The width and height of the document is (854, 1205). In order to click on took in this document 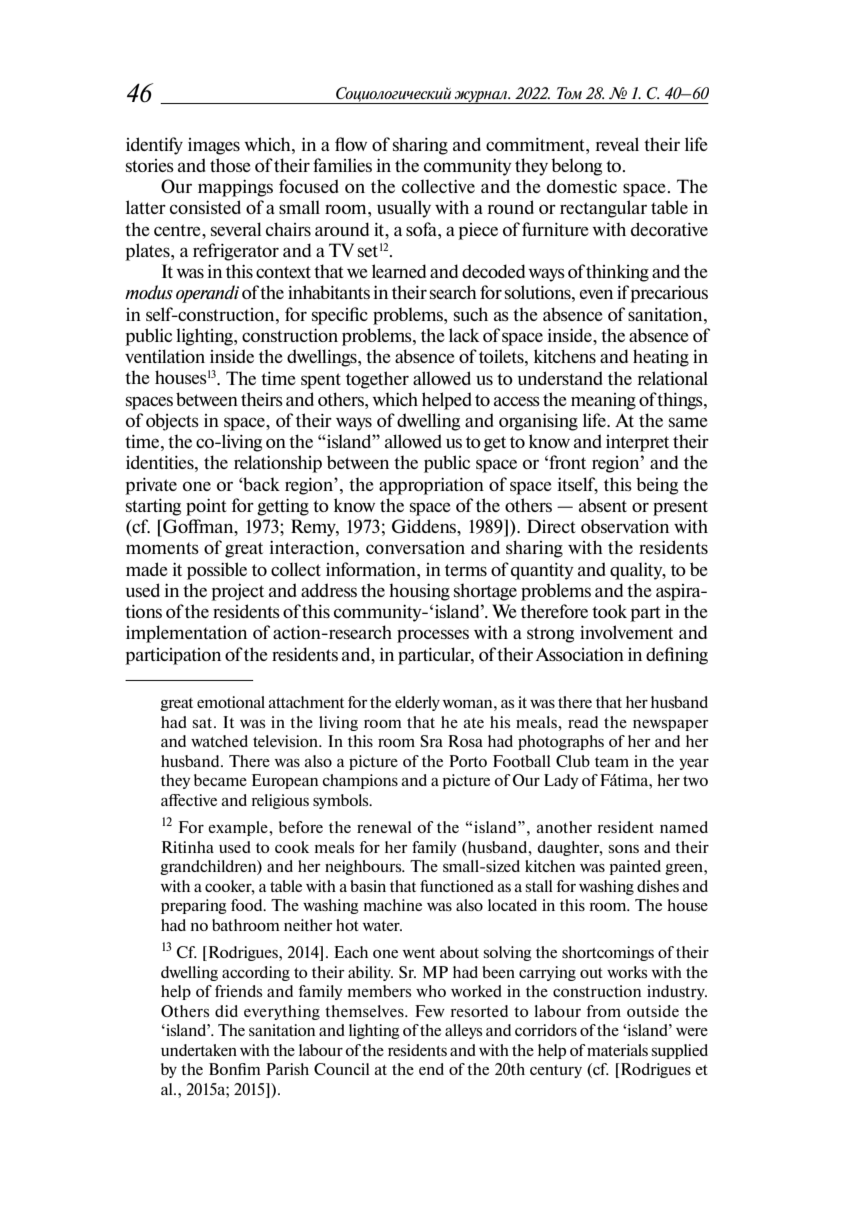, I will do `click(609, 611)`.
